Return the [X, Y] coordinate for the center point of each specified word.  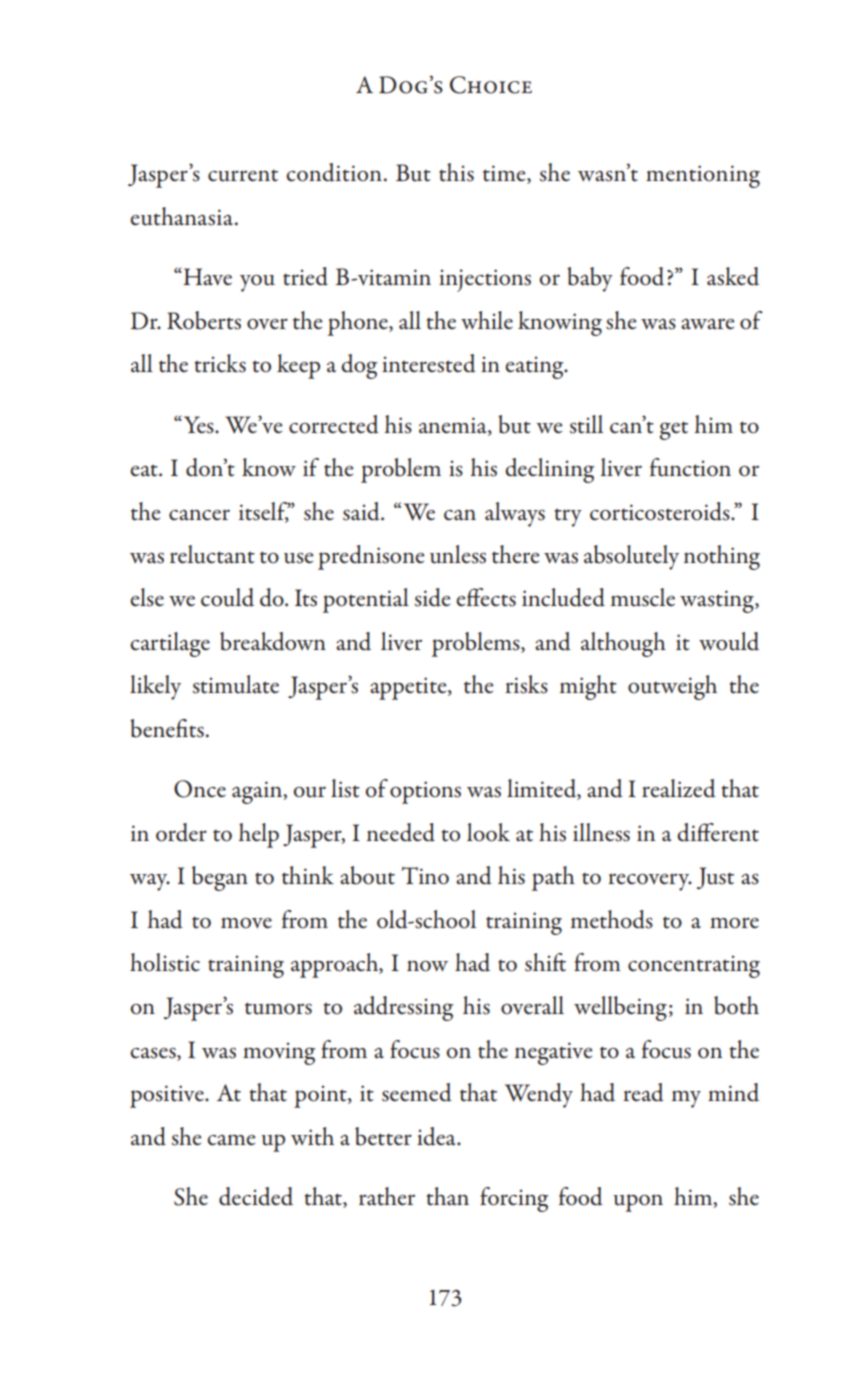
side [433, 597]
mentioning [703, 176]
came [231, 1140]
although [623, 644]
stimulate [236, 684]
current [243, 175]
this [456, 172]
